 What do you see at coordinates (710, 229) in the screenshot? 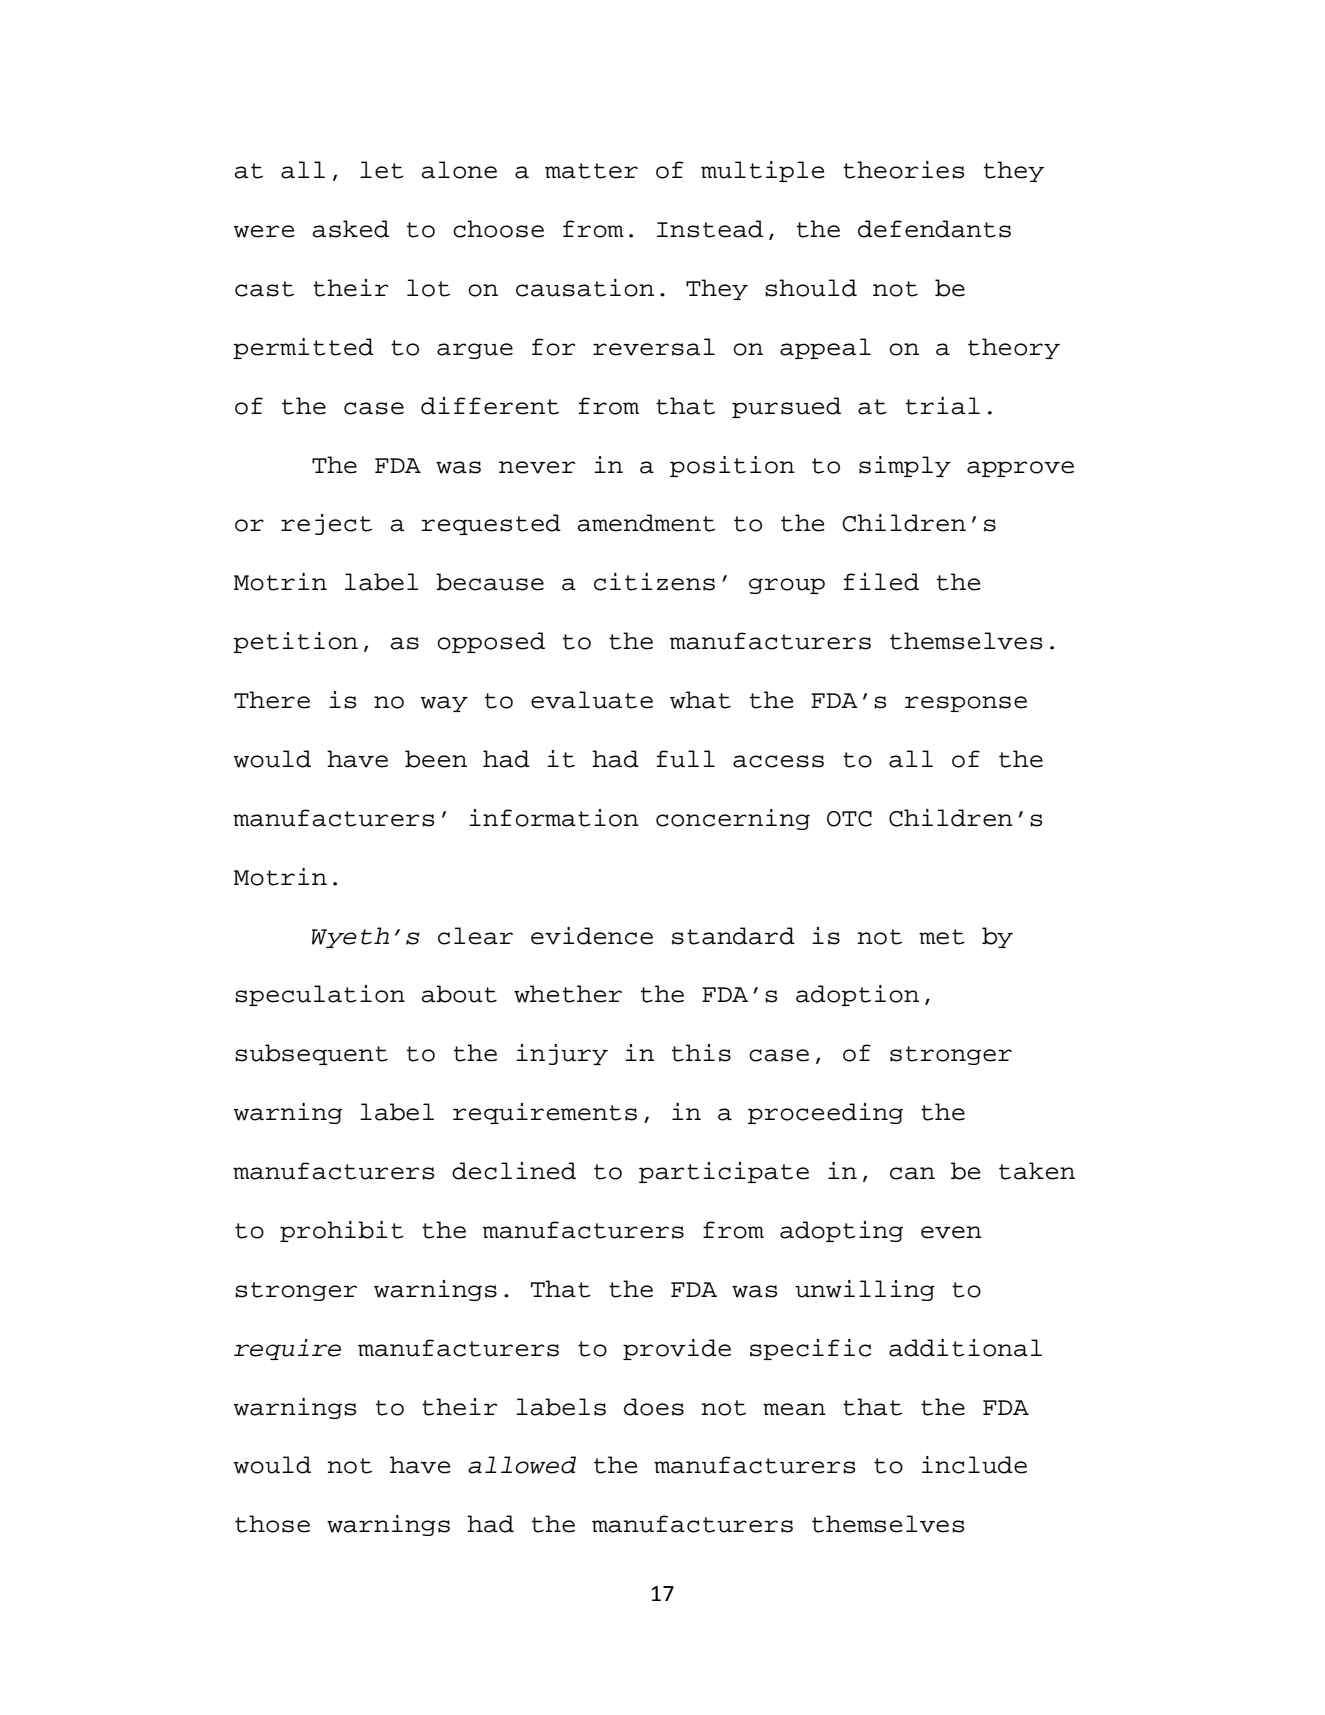
I see `Instead` at bounding box center [710, 229].
